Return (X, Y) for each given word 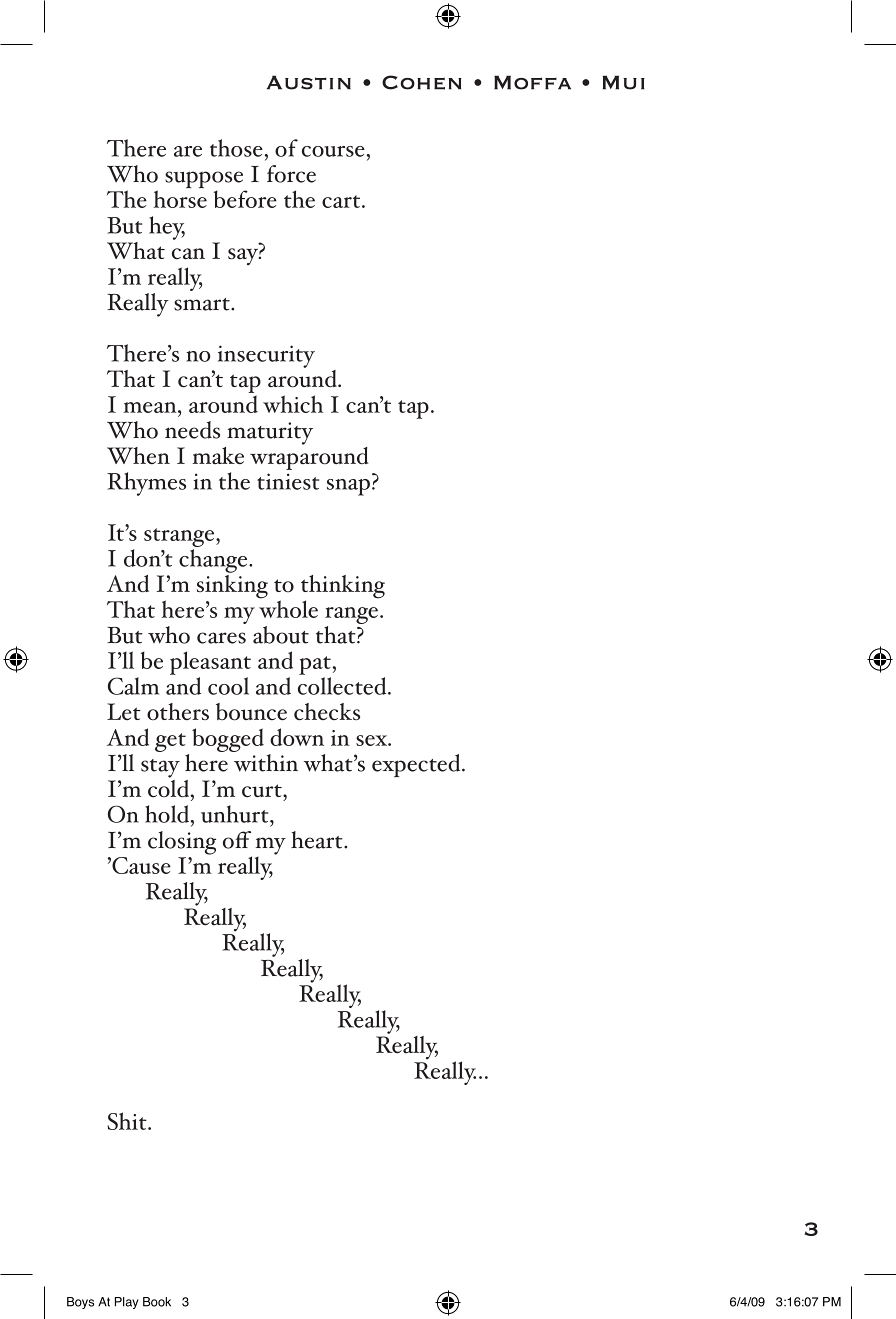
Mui (624, 83)
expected (417, 765)
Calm (133, 686)
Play (126, 1303)
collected (343, 686)
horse (180, 199)
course (333, 151)
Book (157, 1302)
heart (318, 840)
